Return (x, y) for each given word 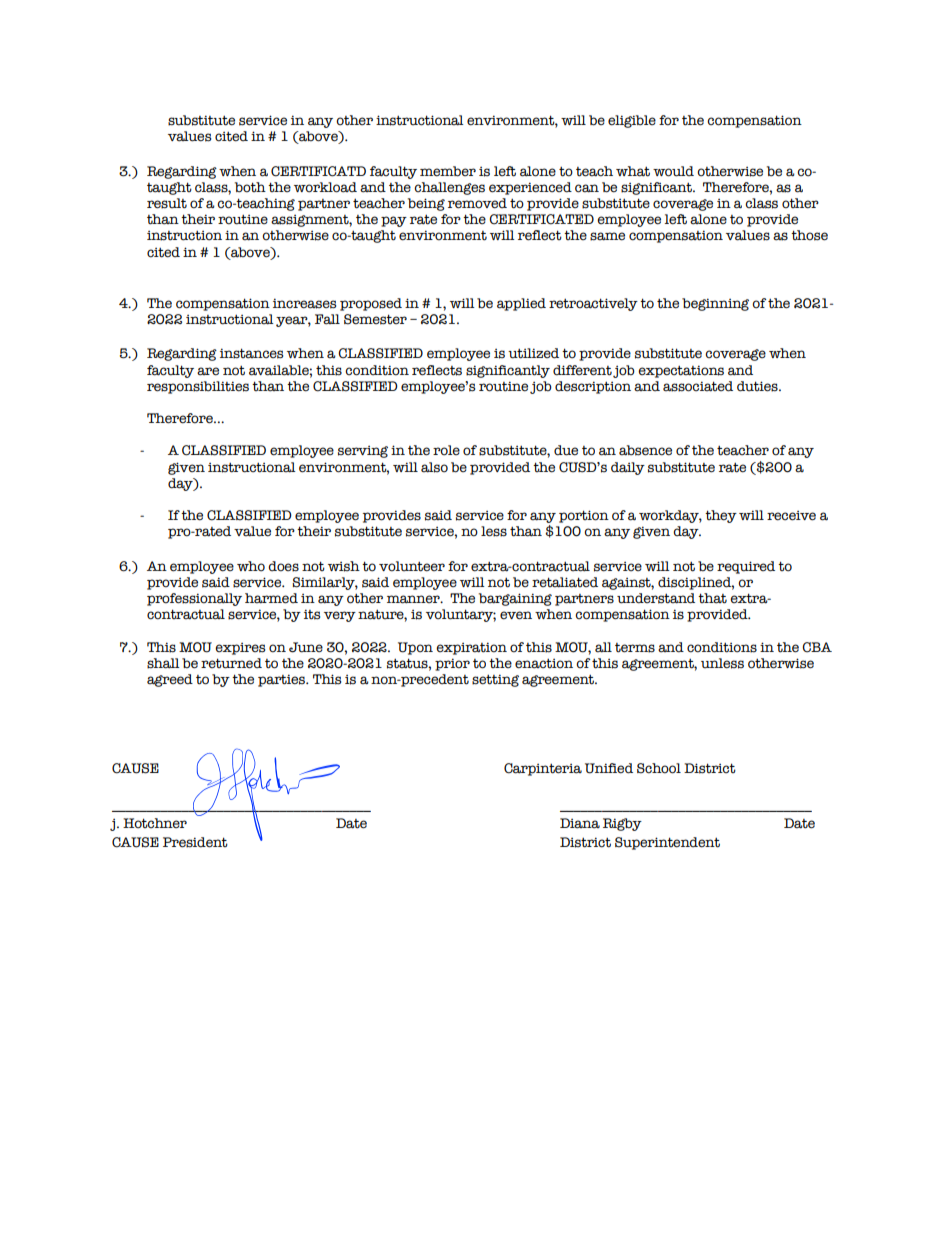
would (673, 171)
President (195, 842)
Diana (580, 823)
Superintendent (667, 843)
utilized (533, 353)
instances (251, 353)
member (448, 171)
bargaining (515, 599)
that (712, 598)
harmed (271, 598)
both (250, 187)
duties (758, 386)
